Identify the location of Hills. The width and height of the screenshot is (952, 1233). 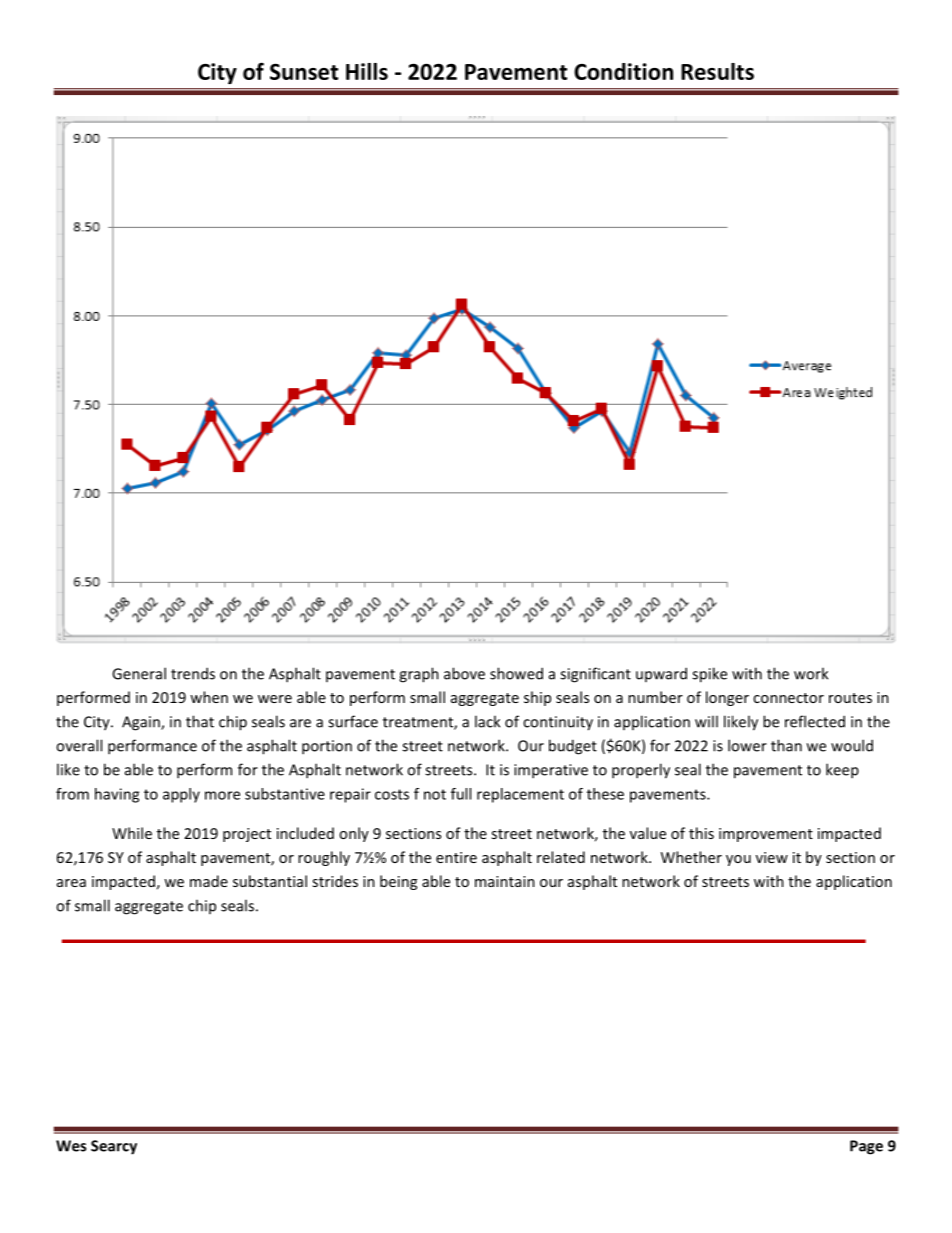
(367, 71).
